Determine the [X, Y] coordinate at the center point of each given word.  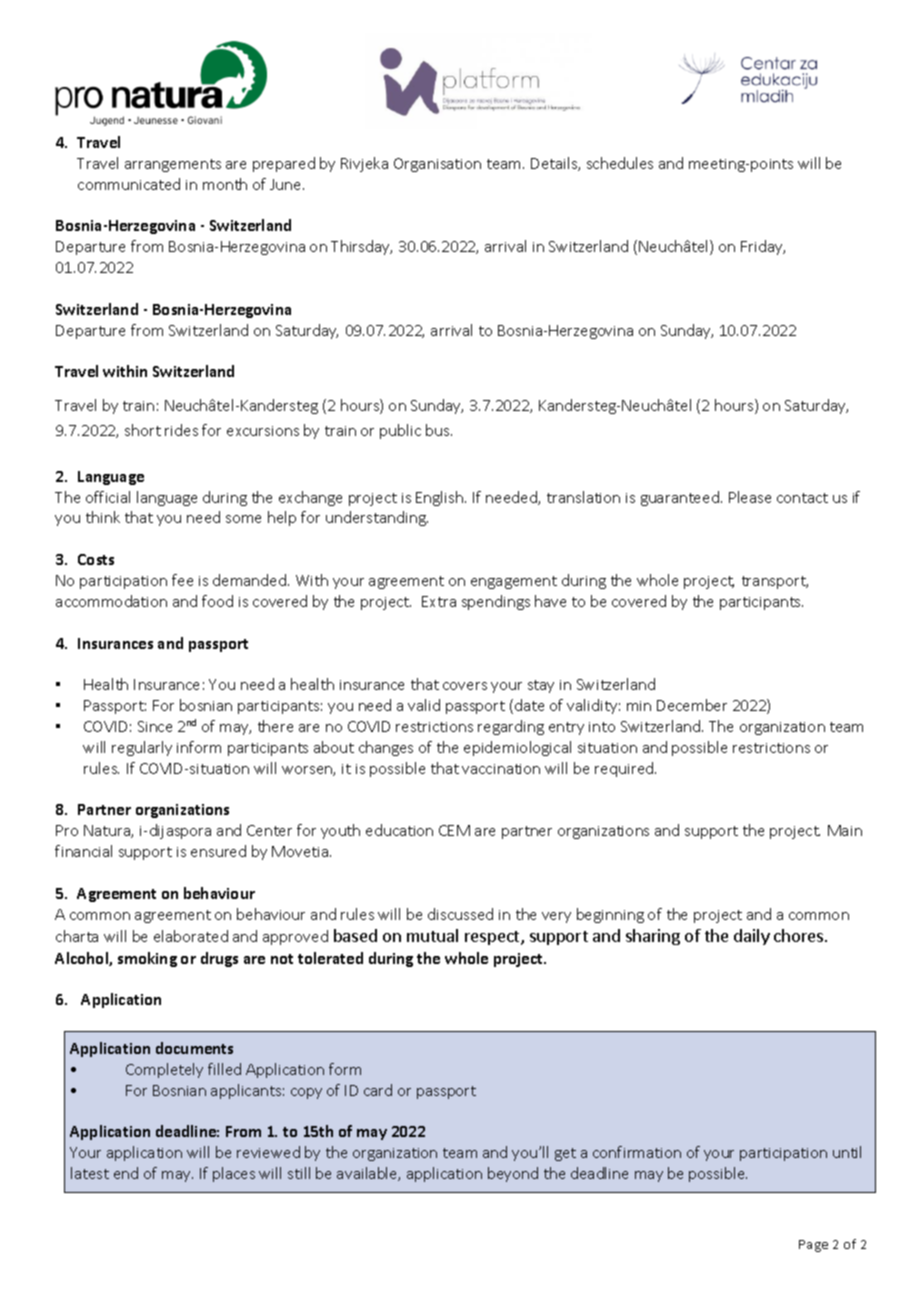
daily [752, 937]
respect [493, 938]
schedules [620, 163]
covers [465, 686]
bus [439, 430]
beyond [513, 1174]
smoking [147, 959]
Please [750, 497]
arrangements [173, 165]
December [692, 705]
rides [181, 430]
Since [155, 726]
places [234, 1174]
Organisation [437, 165]
